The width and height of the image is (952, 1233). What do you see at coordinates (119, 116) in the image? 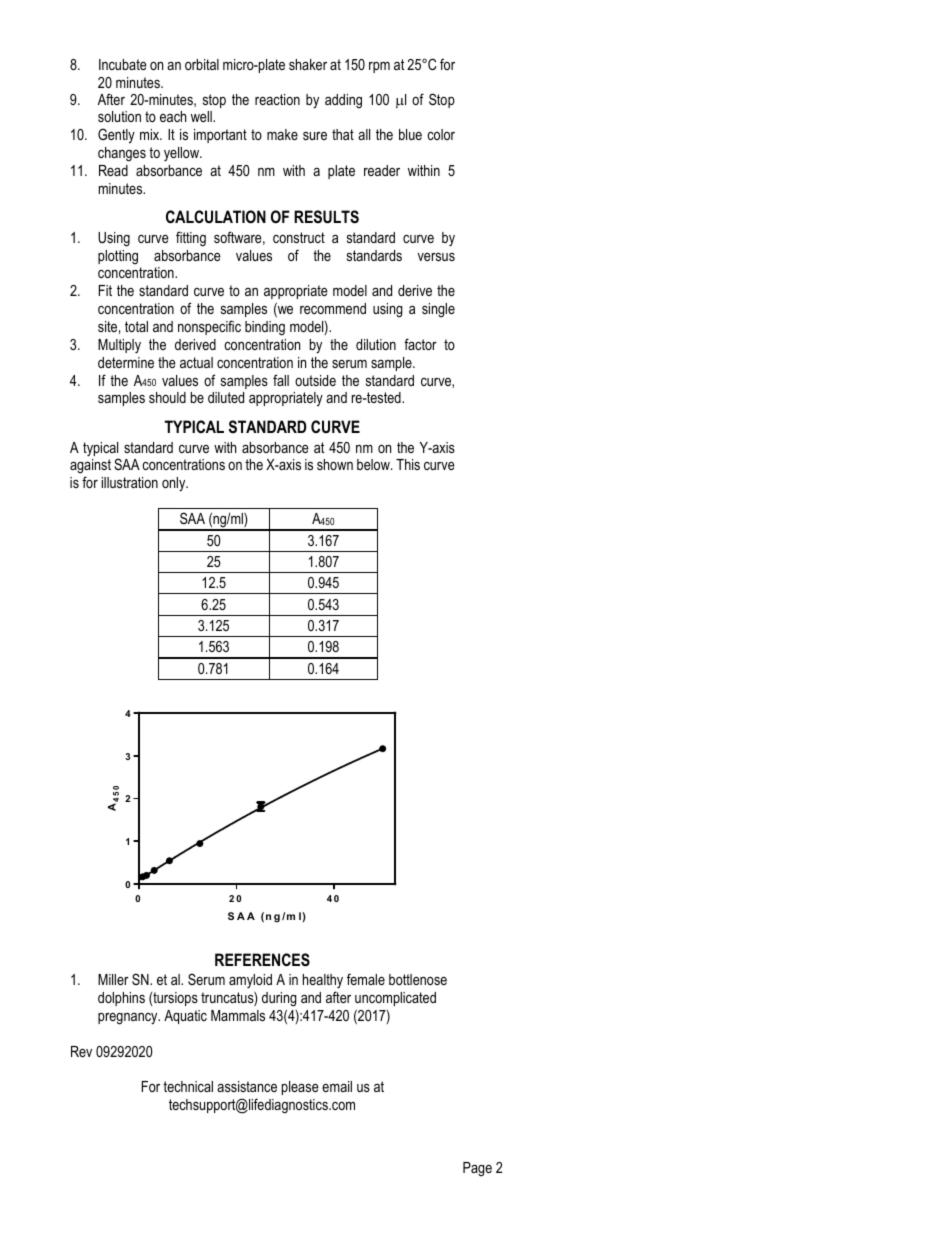
I see `solution` at bounding box center [119, 116].
